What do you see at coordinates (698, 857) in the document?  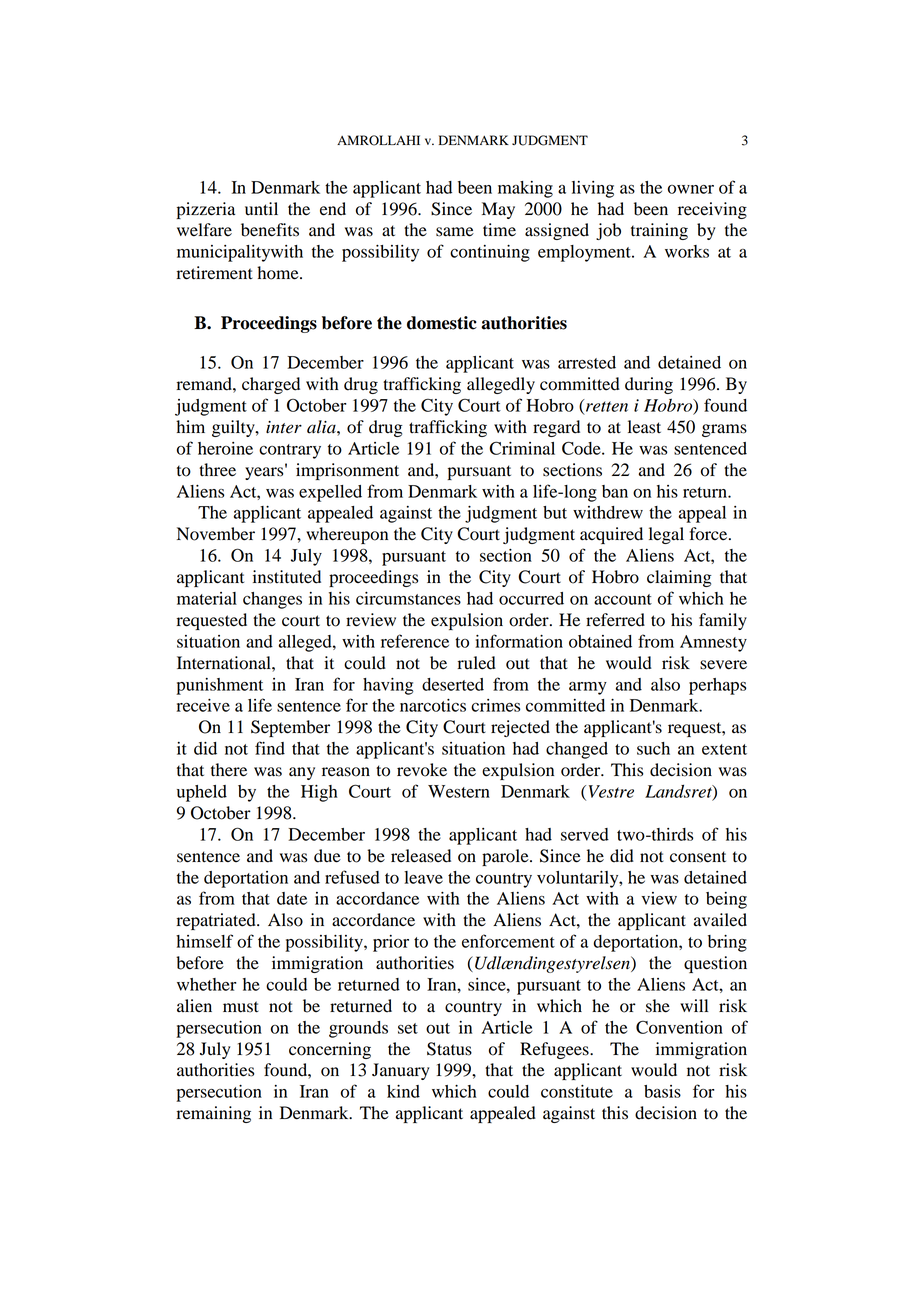 I see `consent` at bounding box center [698, 857].
